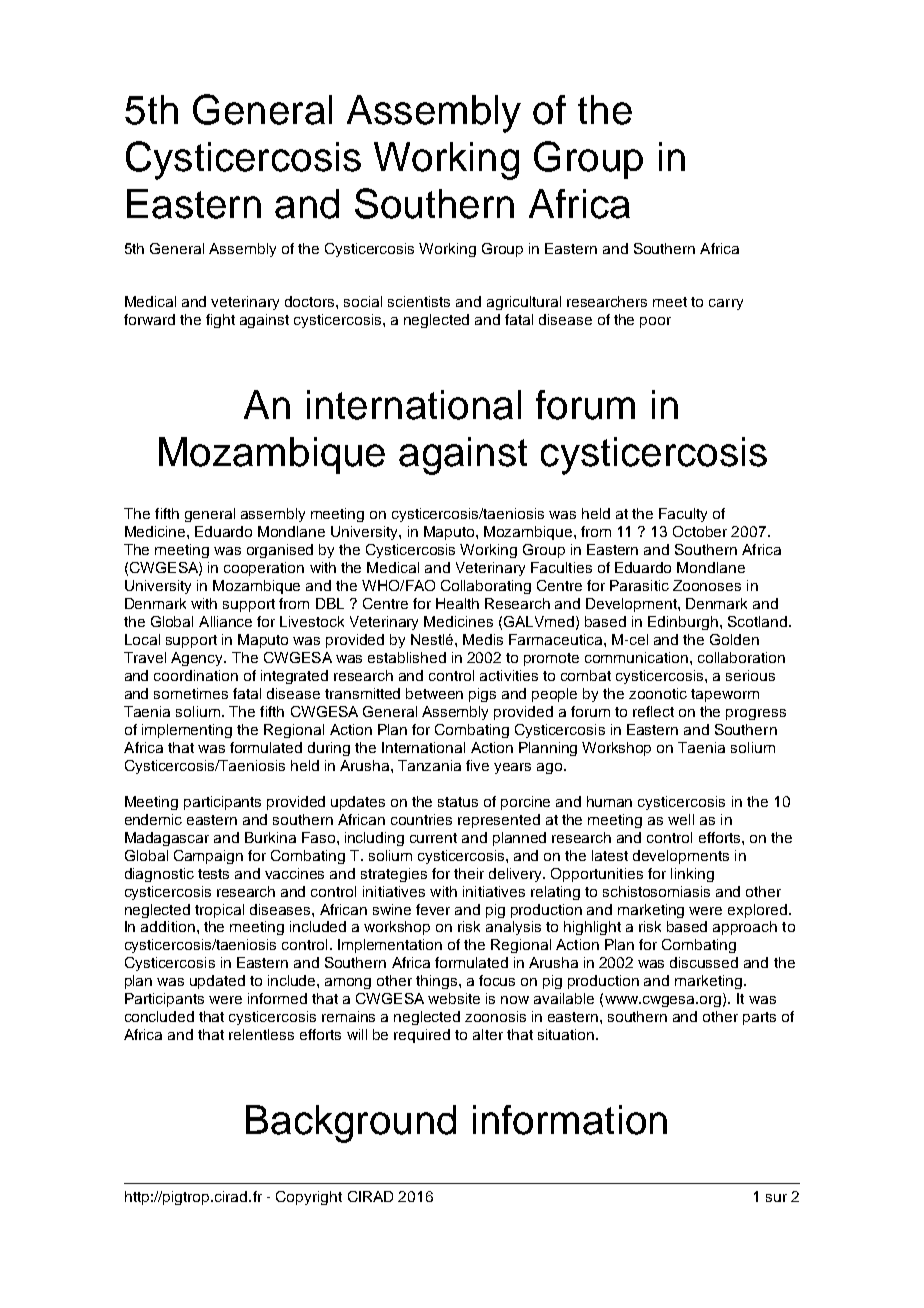 This screenshot has width=924, height=1308. Describe the element at coordinates (419, 301) in the screenshot. I see `scientists` at that location.
